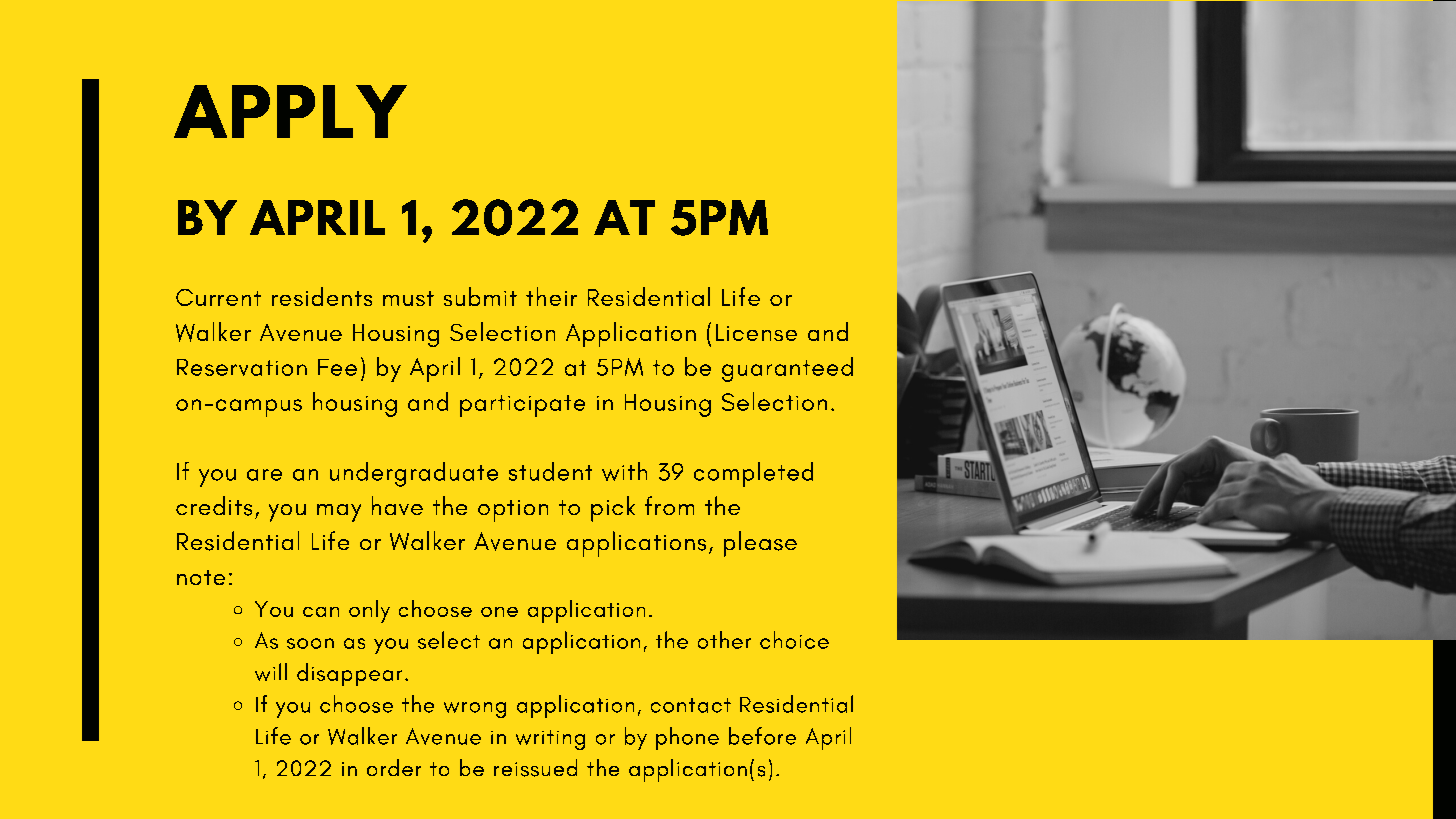 Image resolution: width=1456 pixels, height=819 pixels. I want to click on option, so click(513, 511).
